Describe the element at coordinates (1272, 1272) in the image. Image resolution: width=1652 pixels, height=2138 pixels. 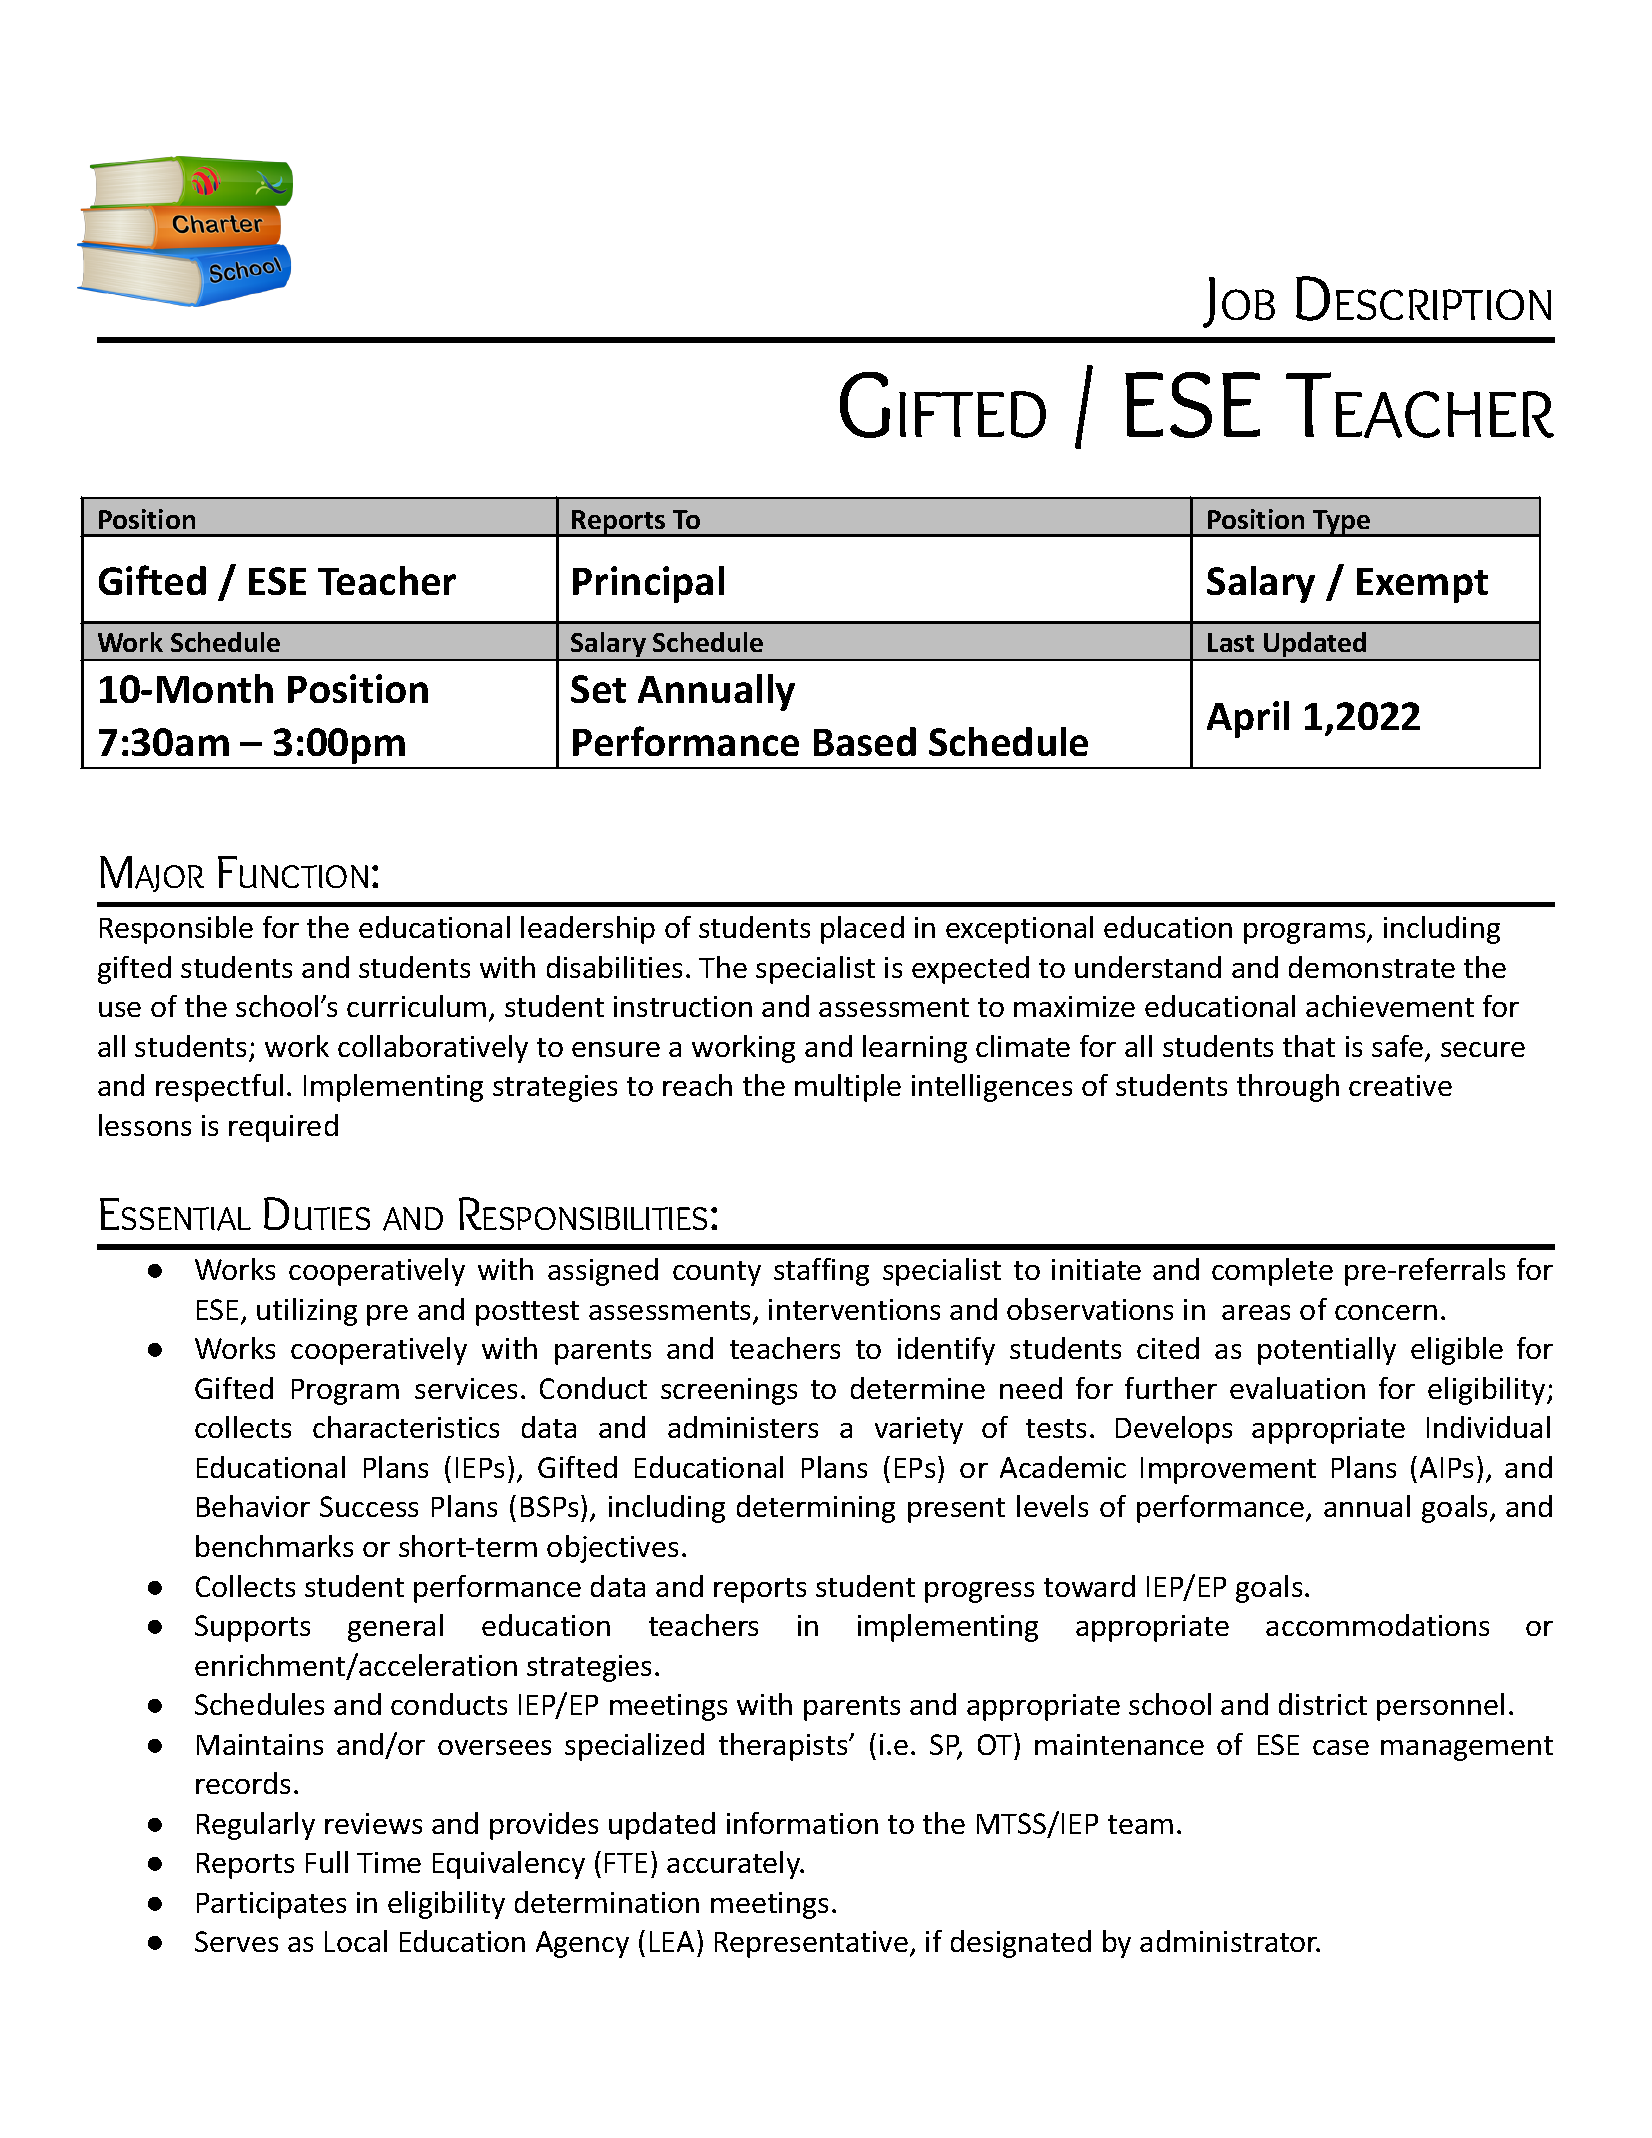
I see `complete` at that location.
